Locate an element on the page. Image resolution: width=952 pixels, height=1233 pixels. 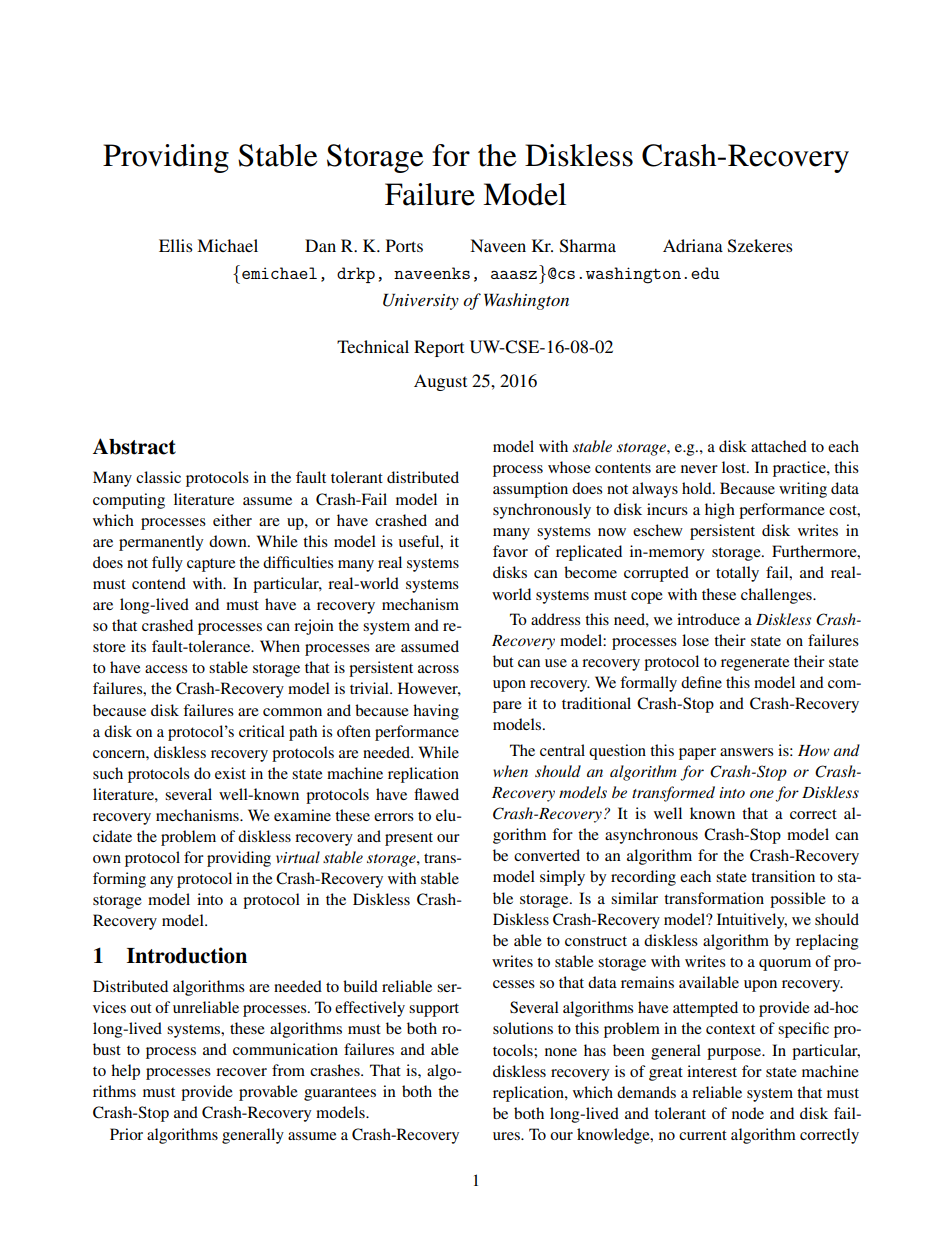
favor is located at coordinates (510, 551).
